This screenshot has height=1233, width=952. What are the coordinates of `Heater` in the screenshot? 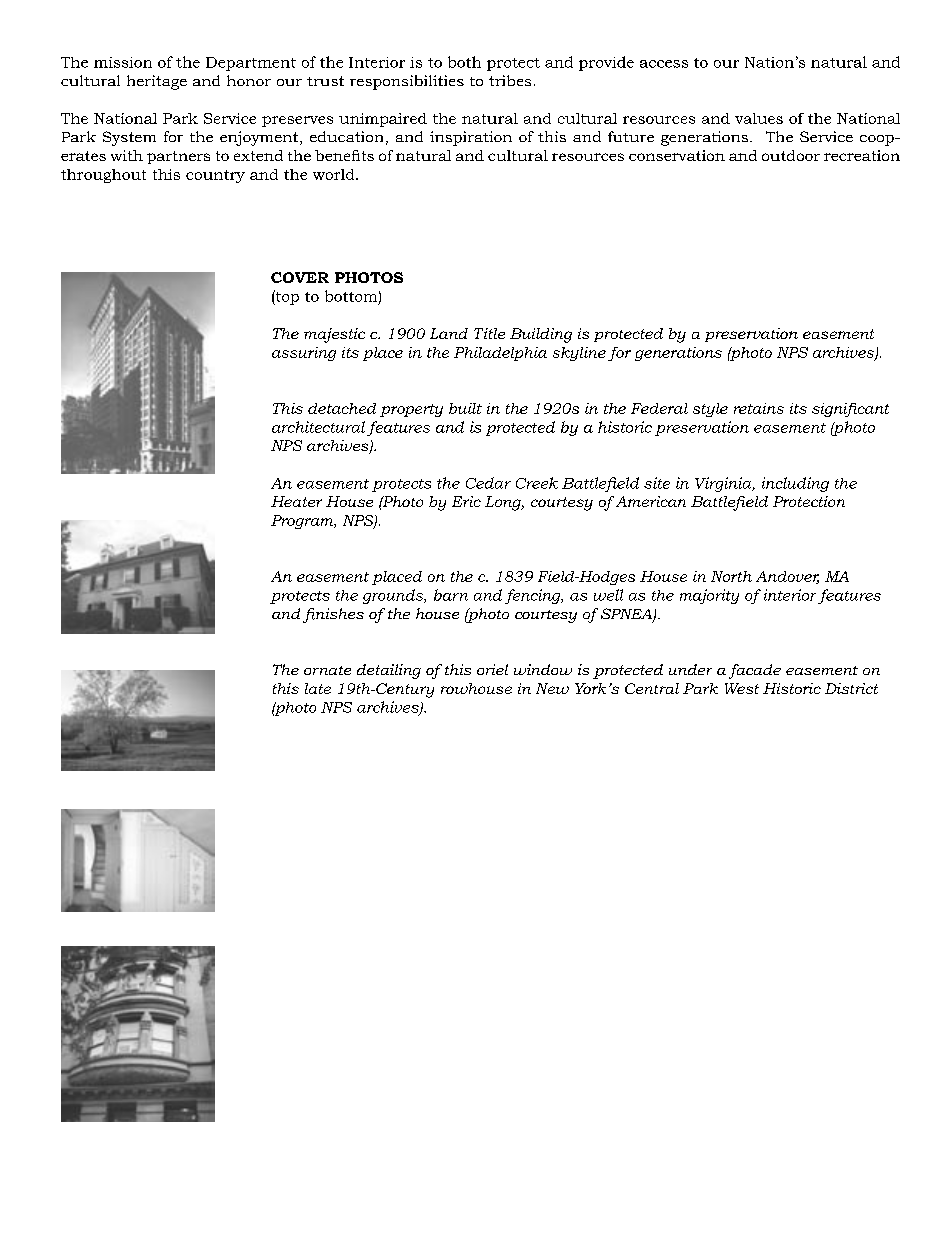 It's located at (296, 501).
